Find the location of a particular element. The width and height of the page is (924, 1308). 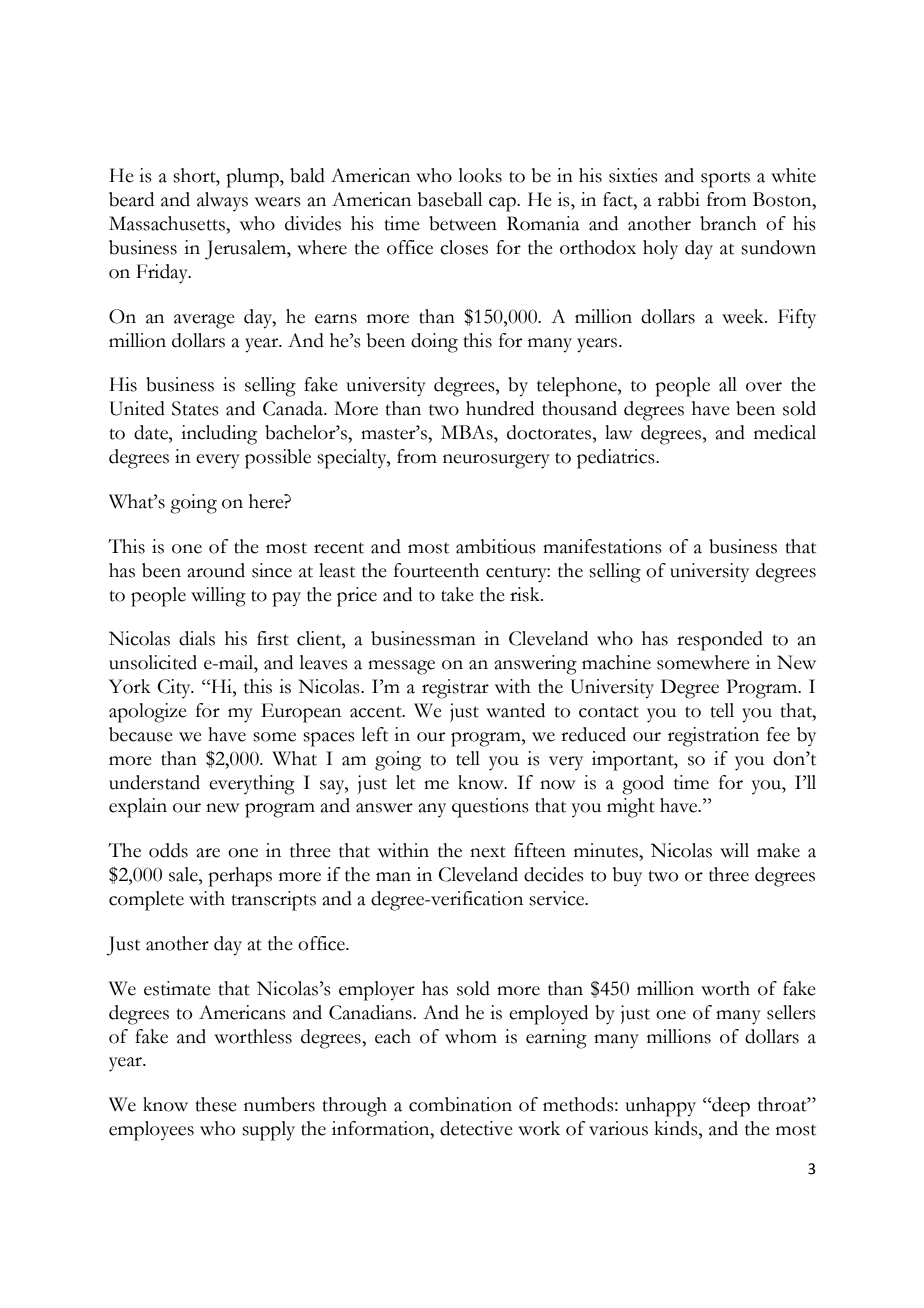

branch is located at coordinates (728, 223).
